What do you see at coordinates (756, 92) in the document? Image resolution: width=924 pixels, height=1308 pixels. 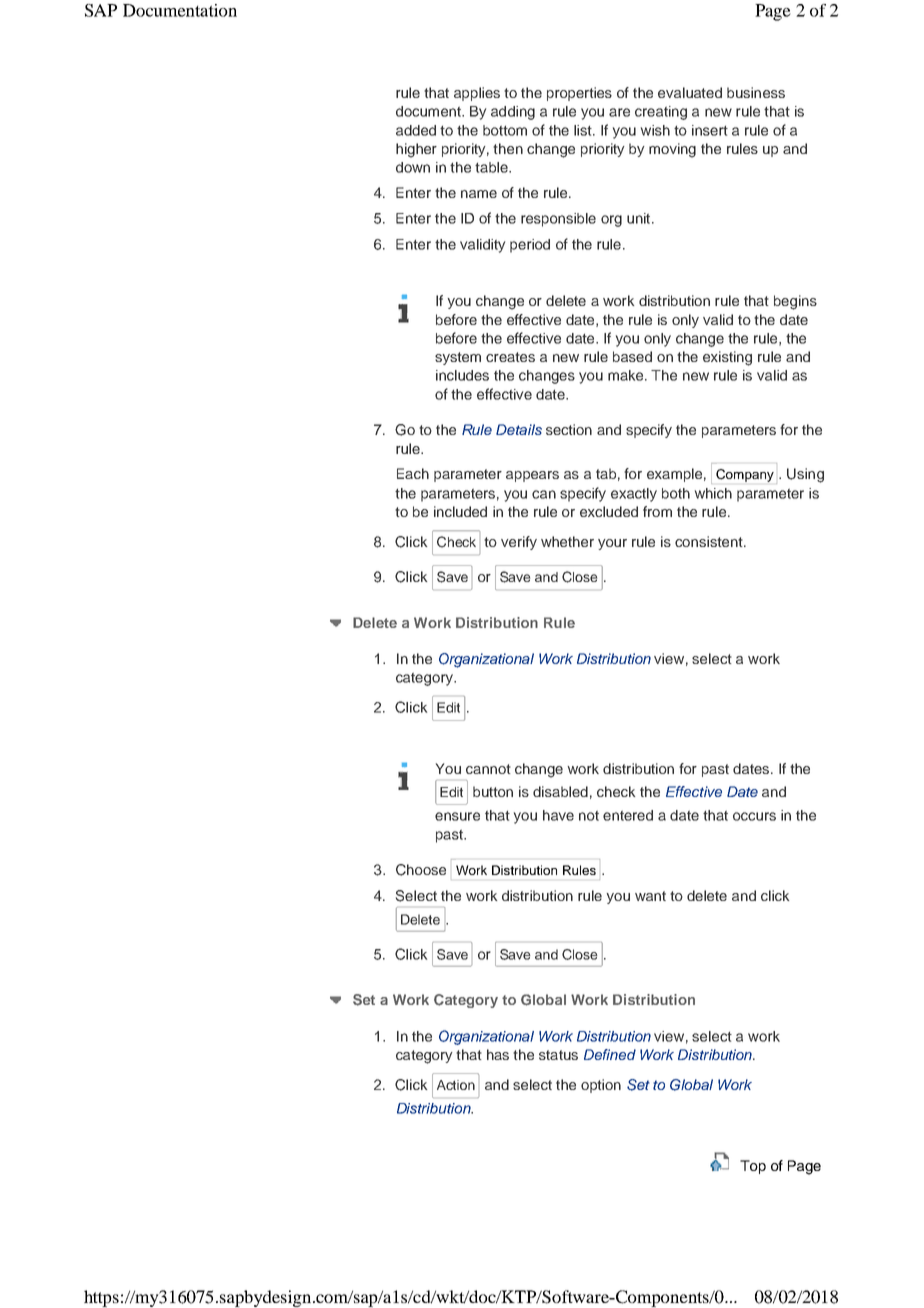 I see `business` at bounding box center [756, 92].
